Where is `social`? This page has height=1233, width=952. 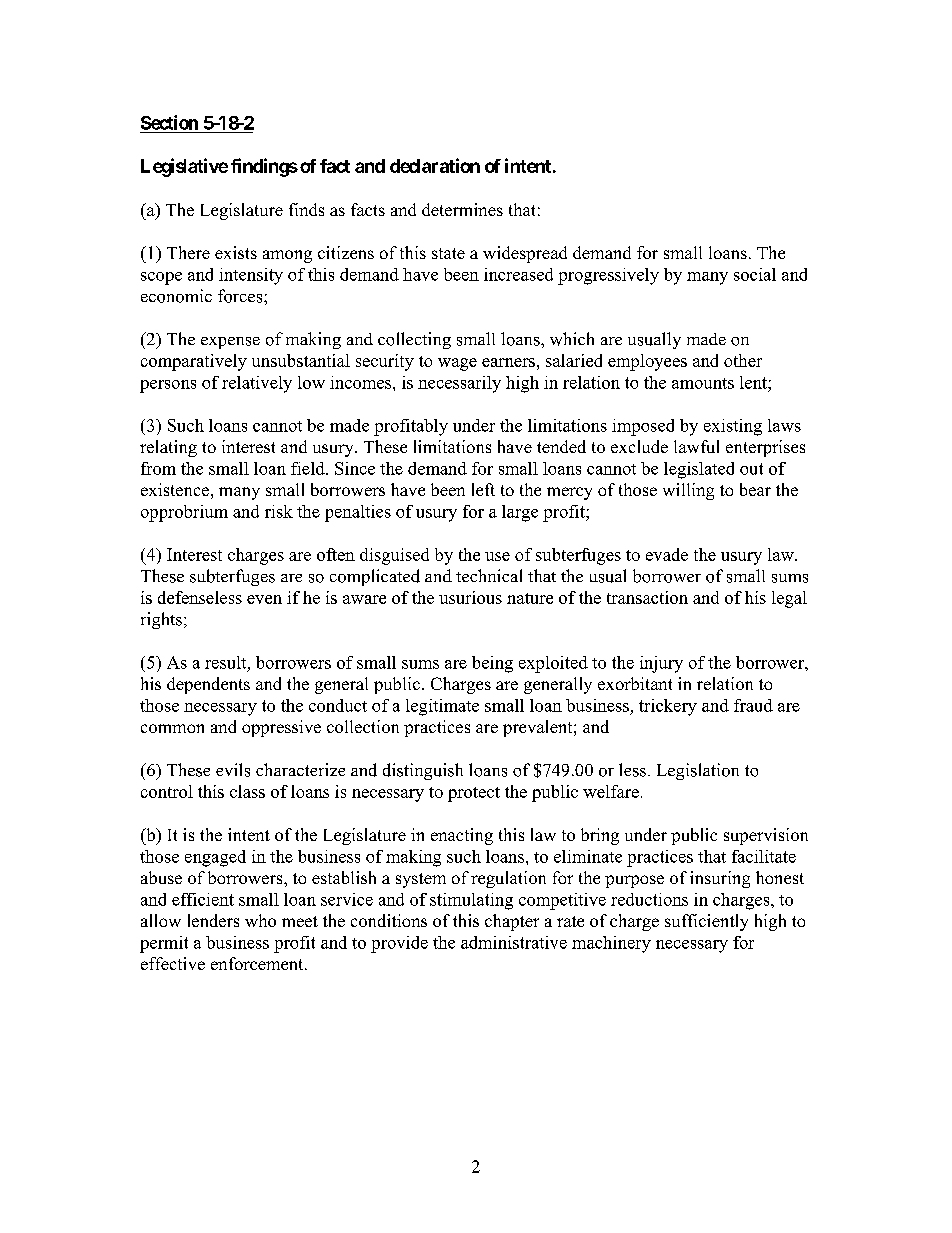
social is located at coordinates (755, 274).
